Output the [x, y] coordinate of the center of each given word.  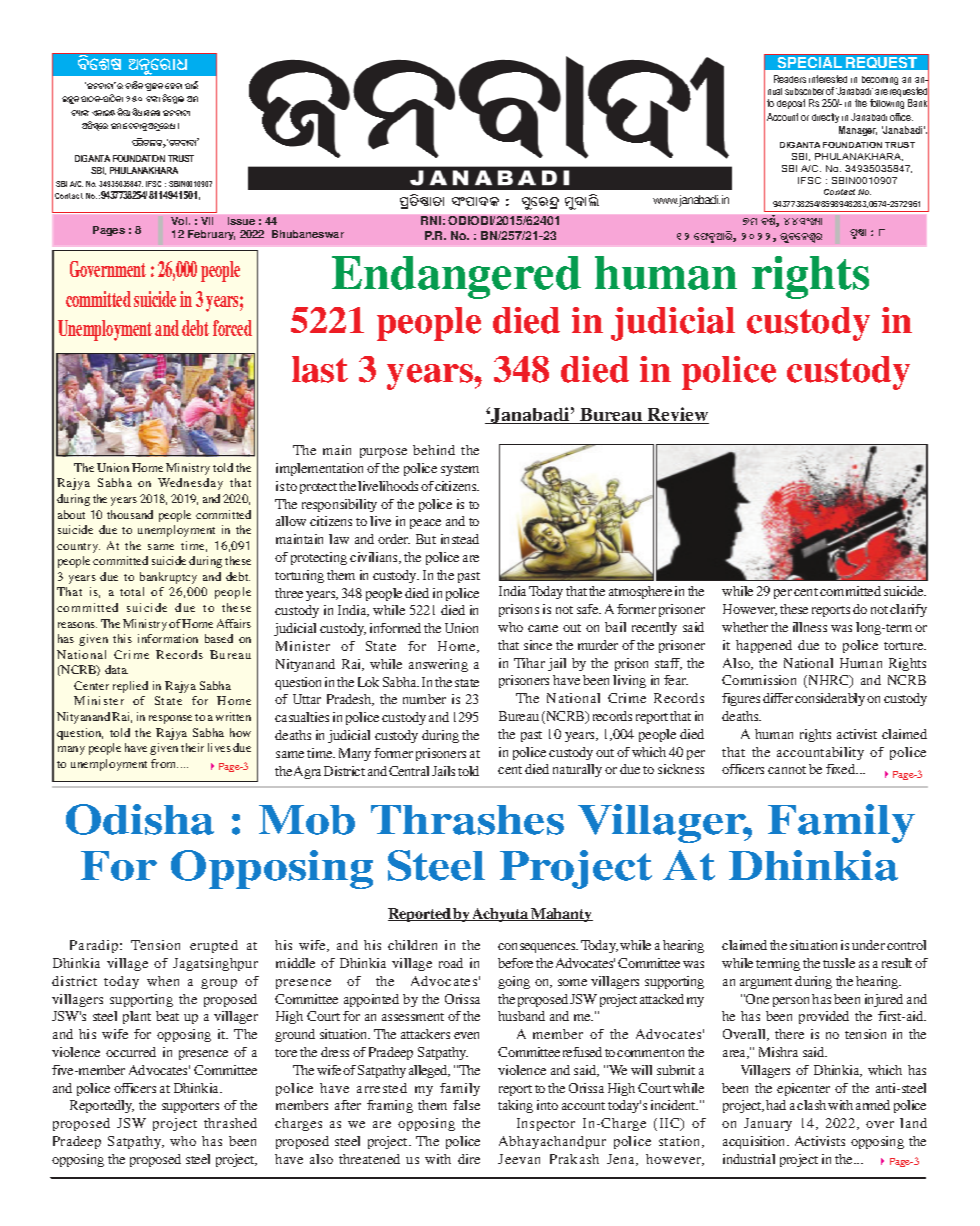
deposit [791, 104]
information [168, 638]
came [543, 628]
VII [207, 221]
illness [810, 627]
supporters [190, 1107]
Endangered [456, 277]
